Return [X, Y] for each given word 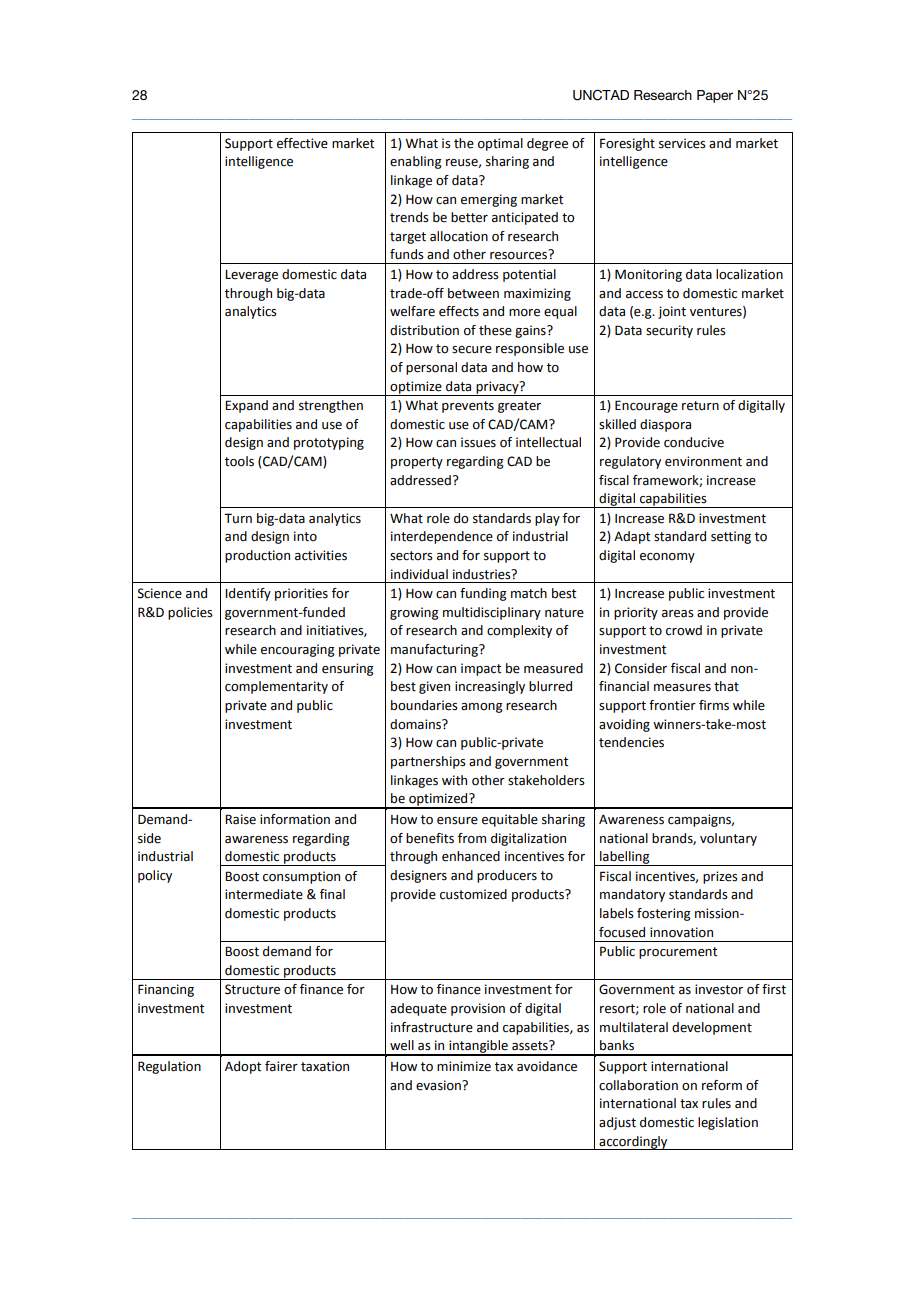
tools [239, 461]
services [682, 143]
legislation [728, 1123]
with [454, 780]
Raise [240, 819]
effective [302, 143]
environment [703, 461]
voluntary [728, 839]
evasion [439, 1085]
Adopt [243, 1067]
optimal [500, 144]
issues [478, 442]
